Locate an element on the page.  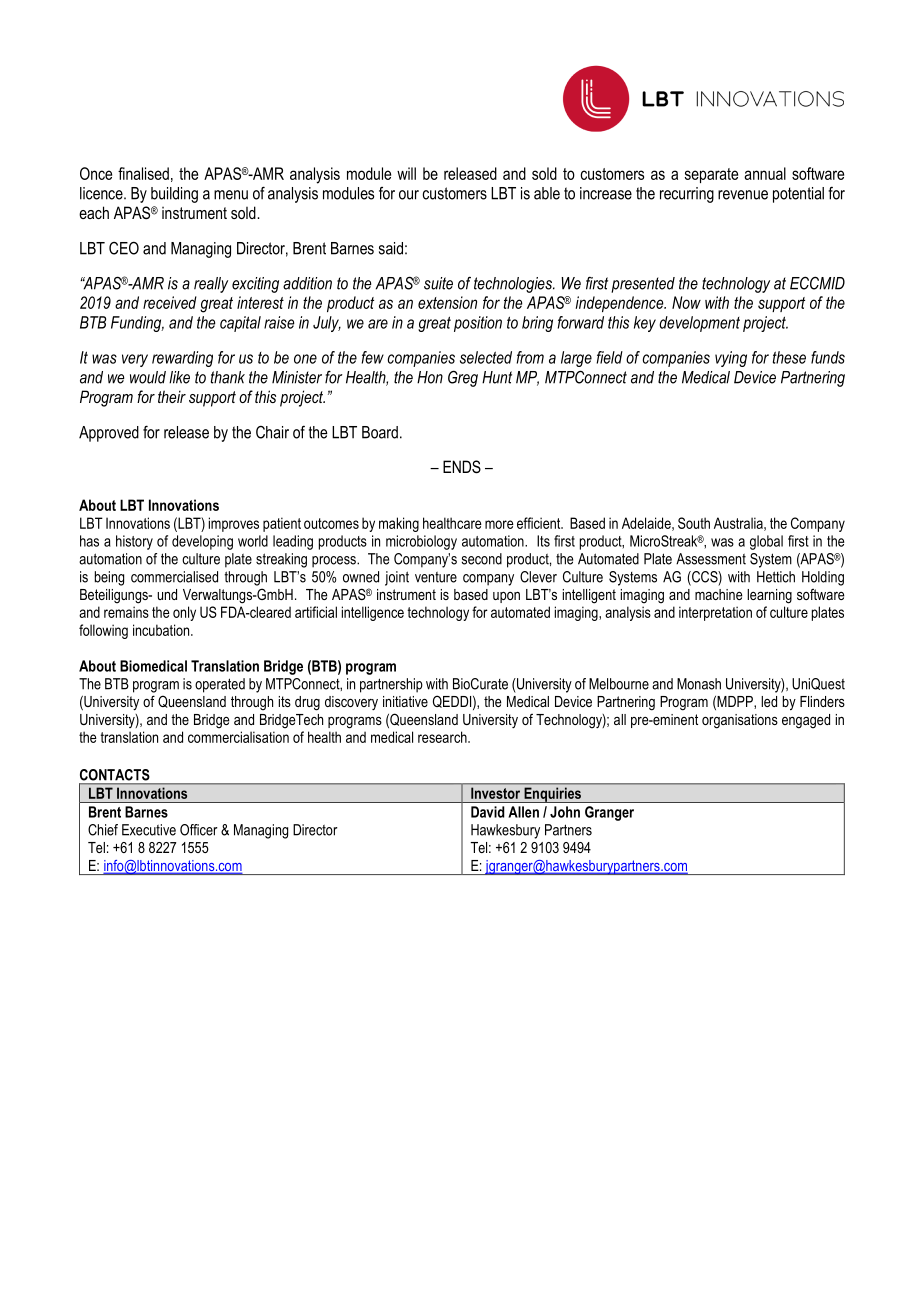
John is located at coordinates (565, 812).
